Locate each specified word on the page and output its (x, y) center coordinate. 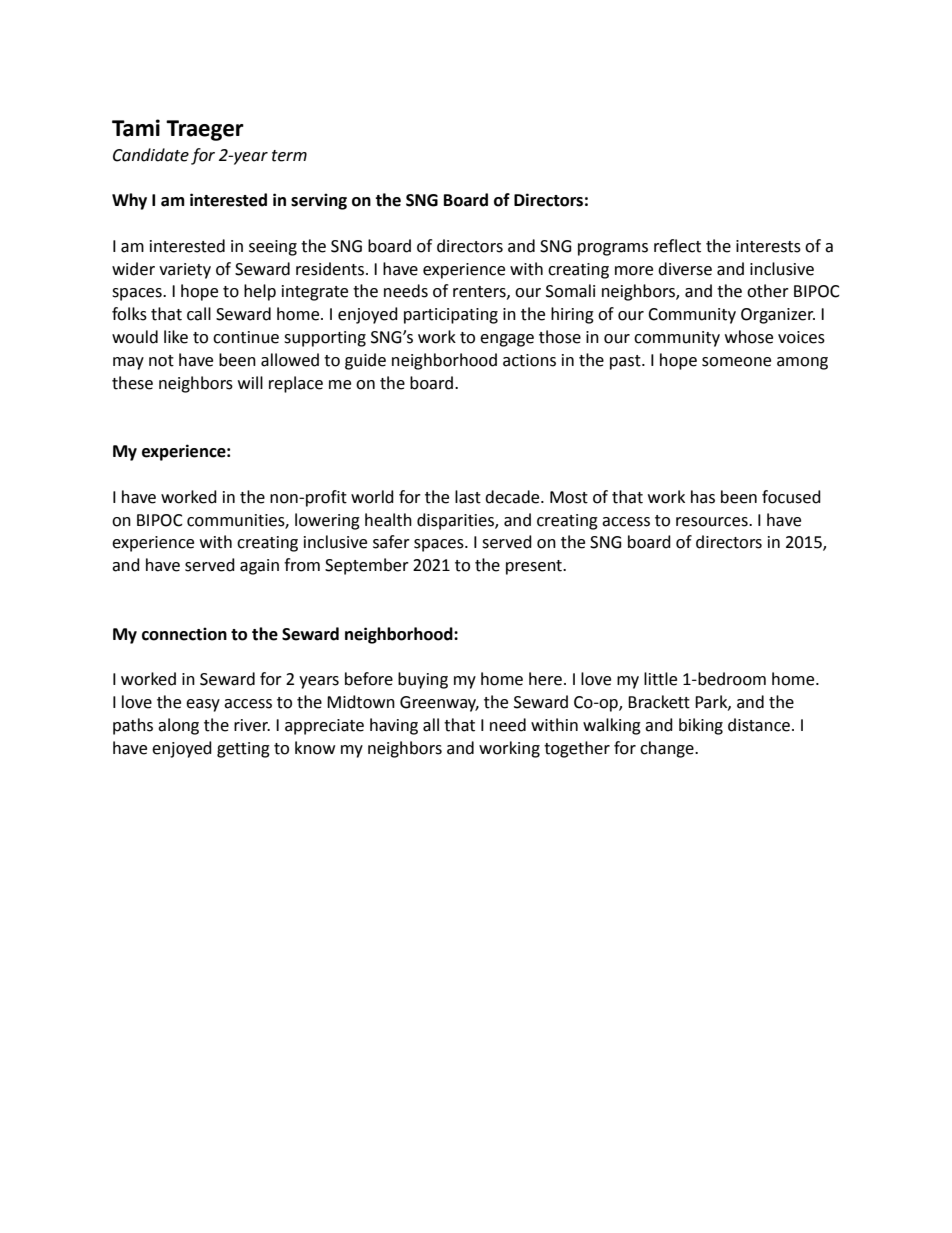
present (535, 567)
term (289, 156)
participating (451, 316)
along (178, 726)
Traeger (205, 130)
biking (701, 726)
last (468, 497)
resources (713, 522)
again (259, 567)
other (768, 291)
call (199, 314)
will (250, 382)
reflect (677, 246)
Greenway (439, 704)
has (703, 497)
